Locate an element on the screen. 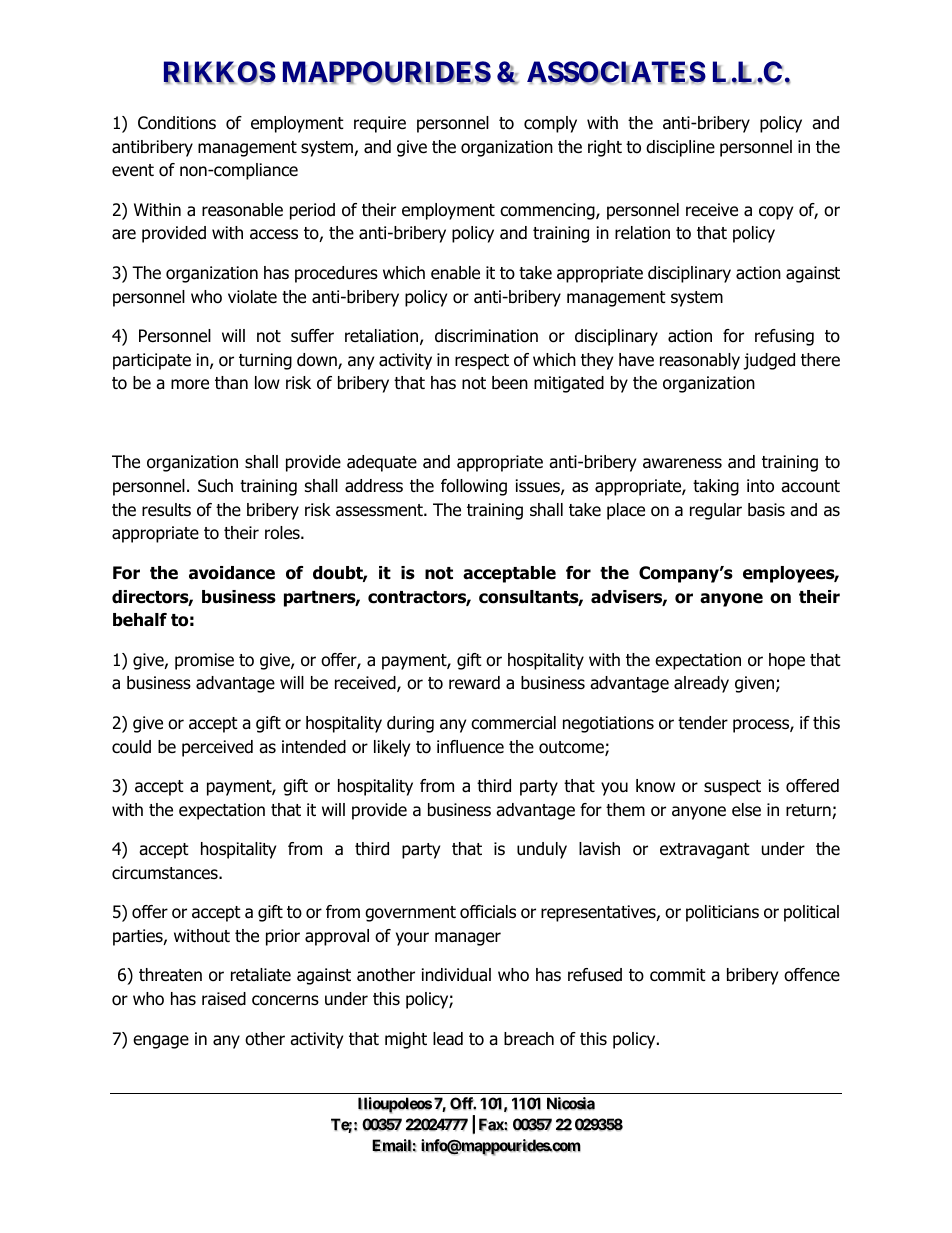  raised is located at coordinates (224, 999).
